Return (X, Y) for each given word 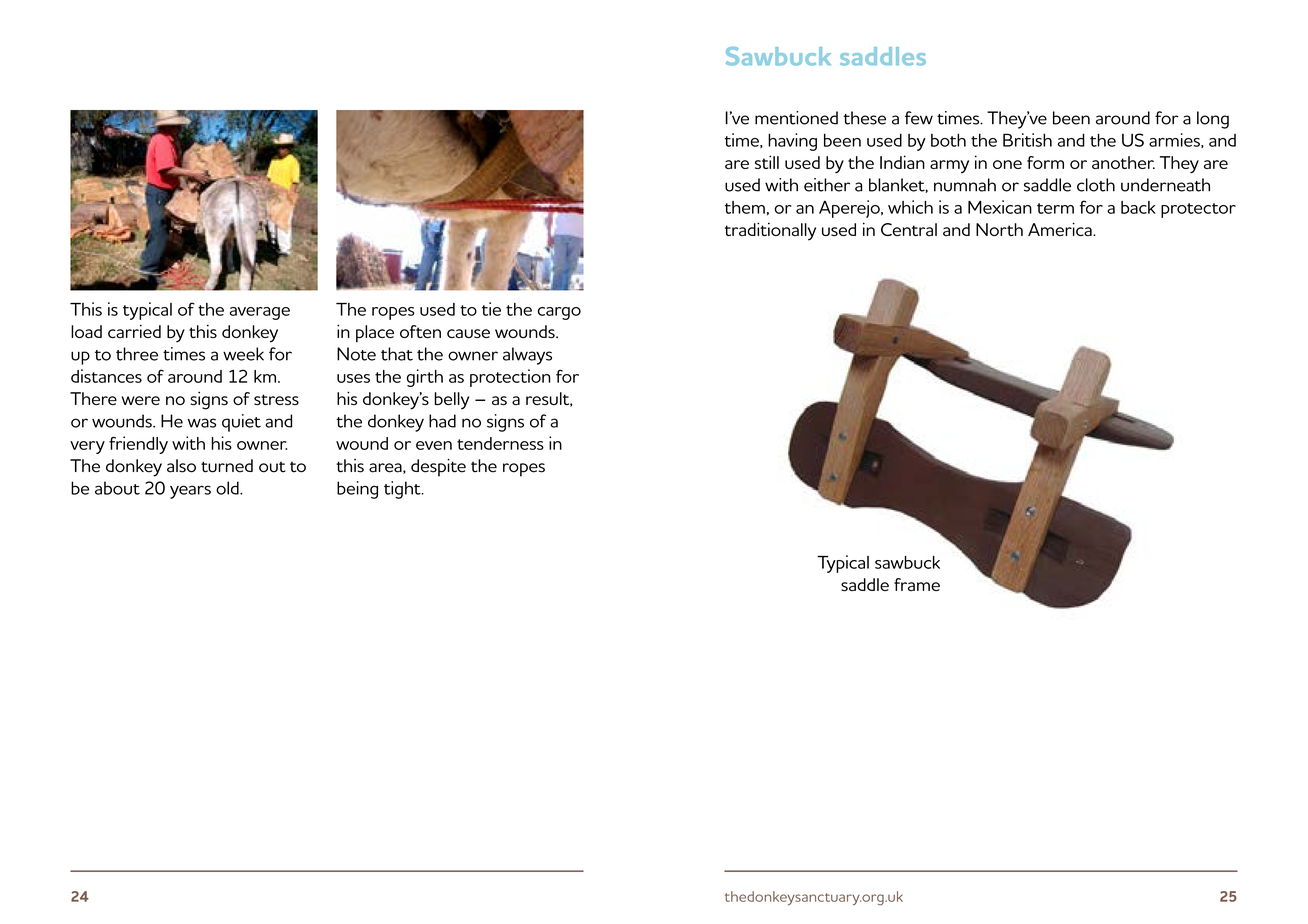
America (1061, 229)
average (260, 313)
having (792, 142)
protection (510, 378)
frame (917, 584)
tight (403, 490)
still (767, 162)
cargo (559, 313)
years (190, 492)
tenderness (500, 443)
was (202, 423)
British (1027, 140)
